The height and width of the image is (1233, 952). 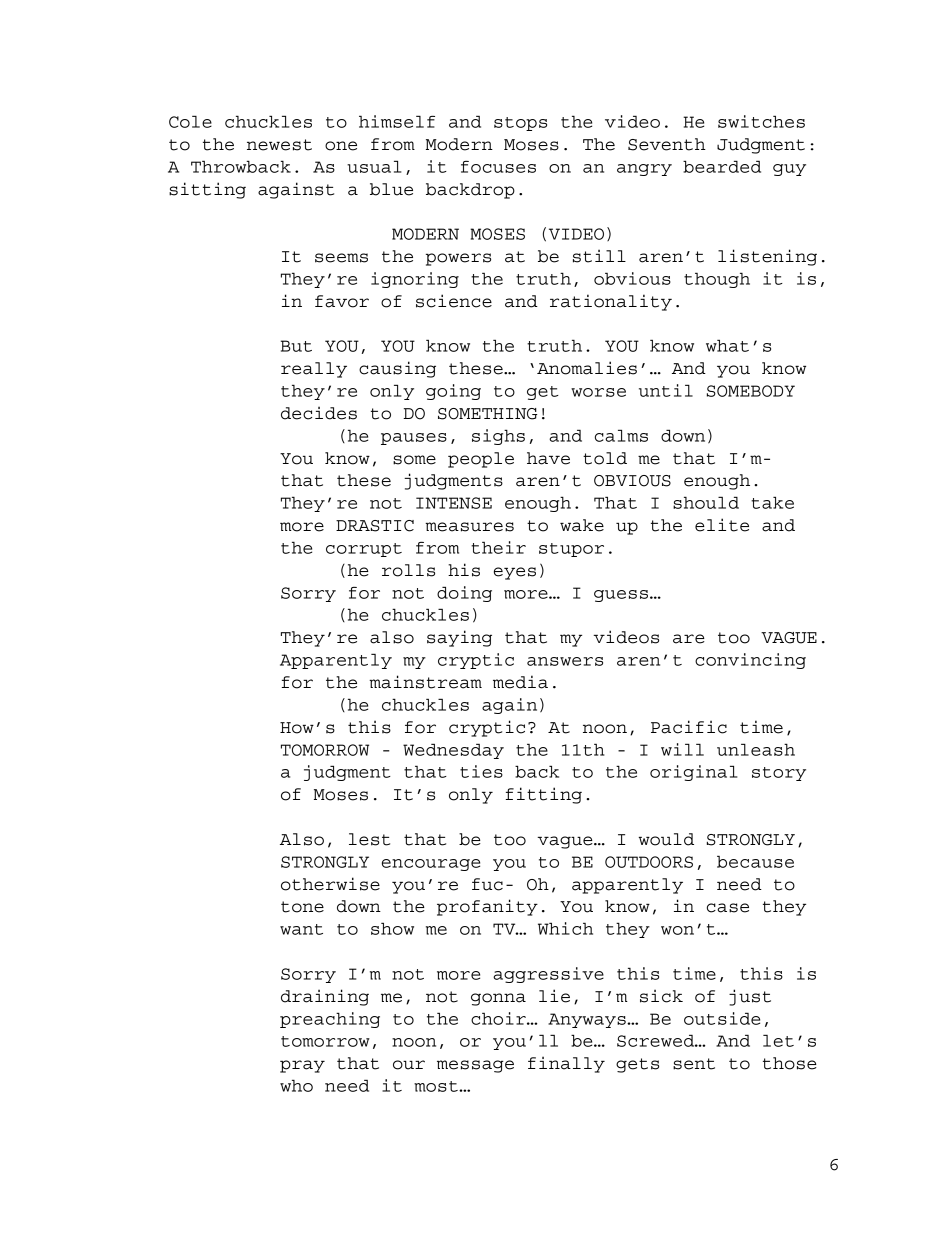 I want to click on corrupt, so click(x=364, y=550).
